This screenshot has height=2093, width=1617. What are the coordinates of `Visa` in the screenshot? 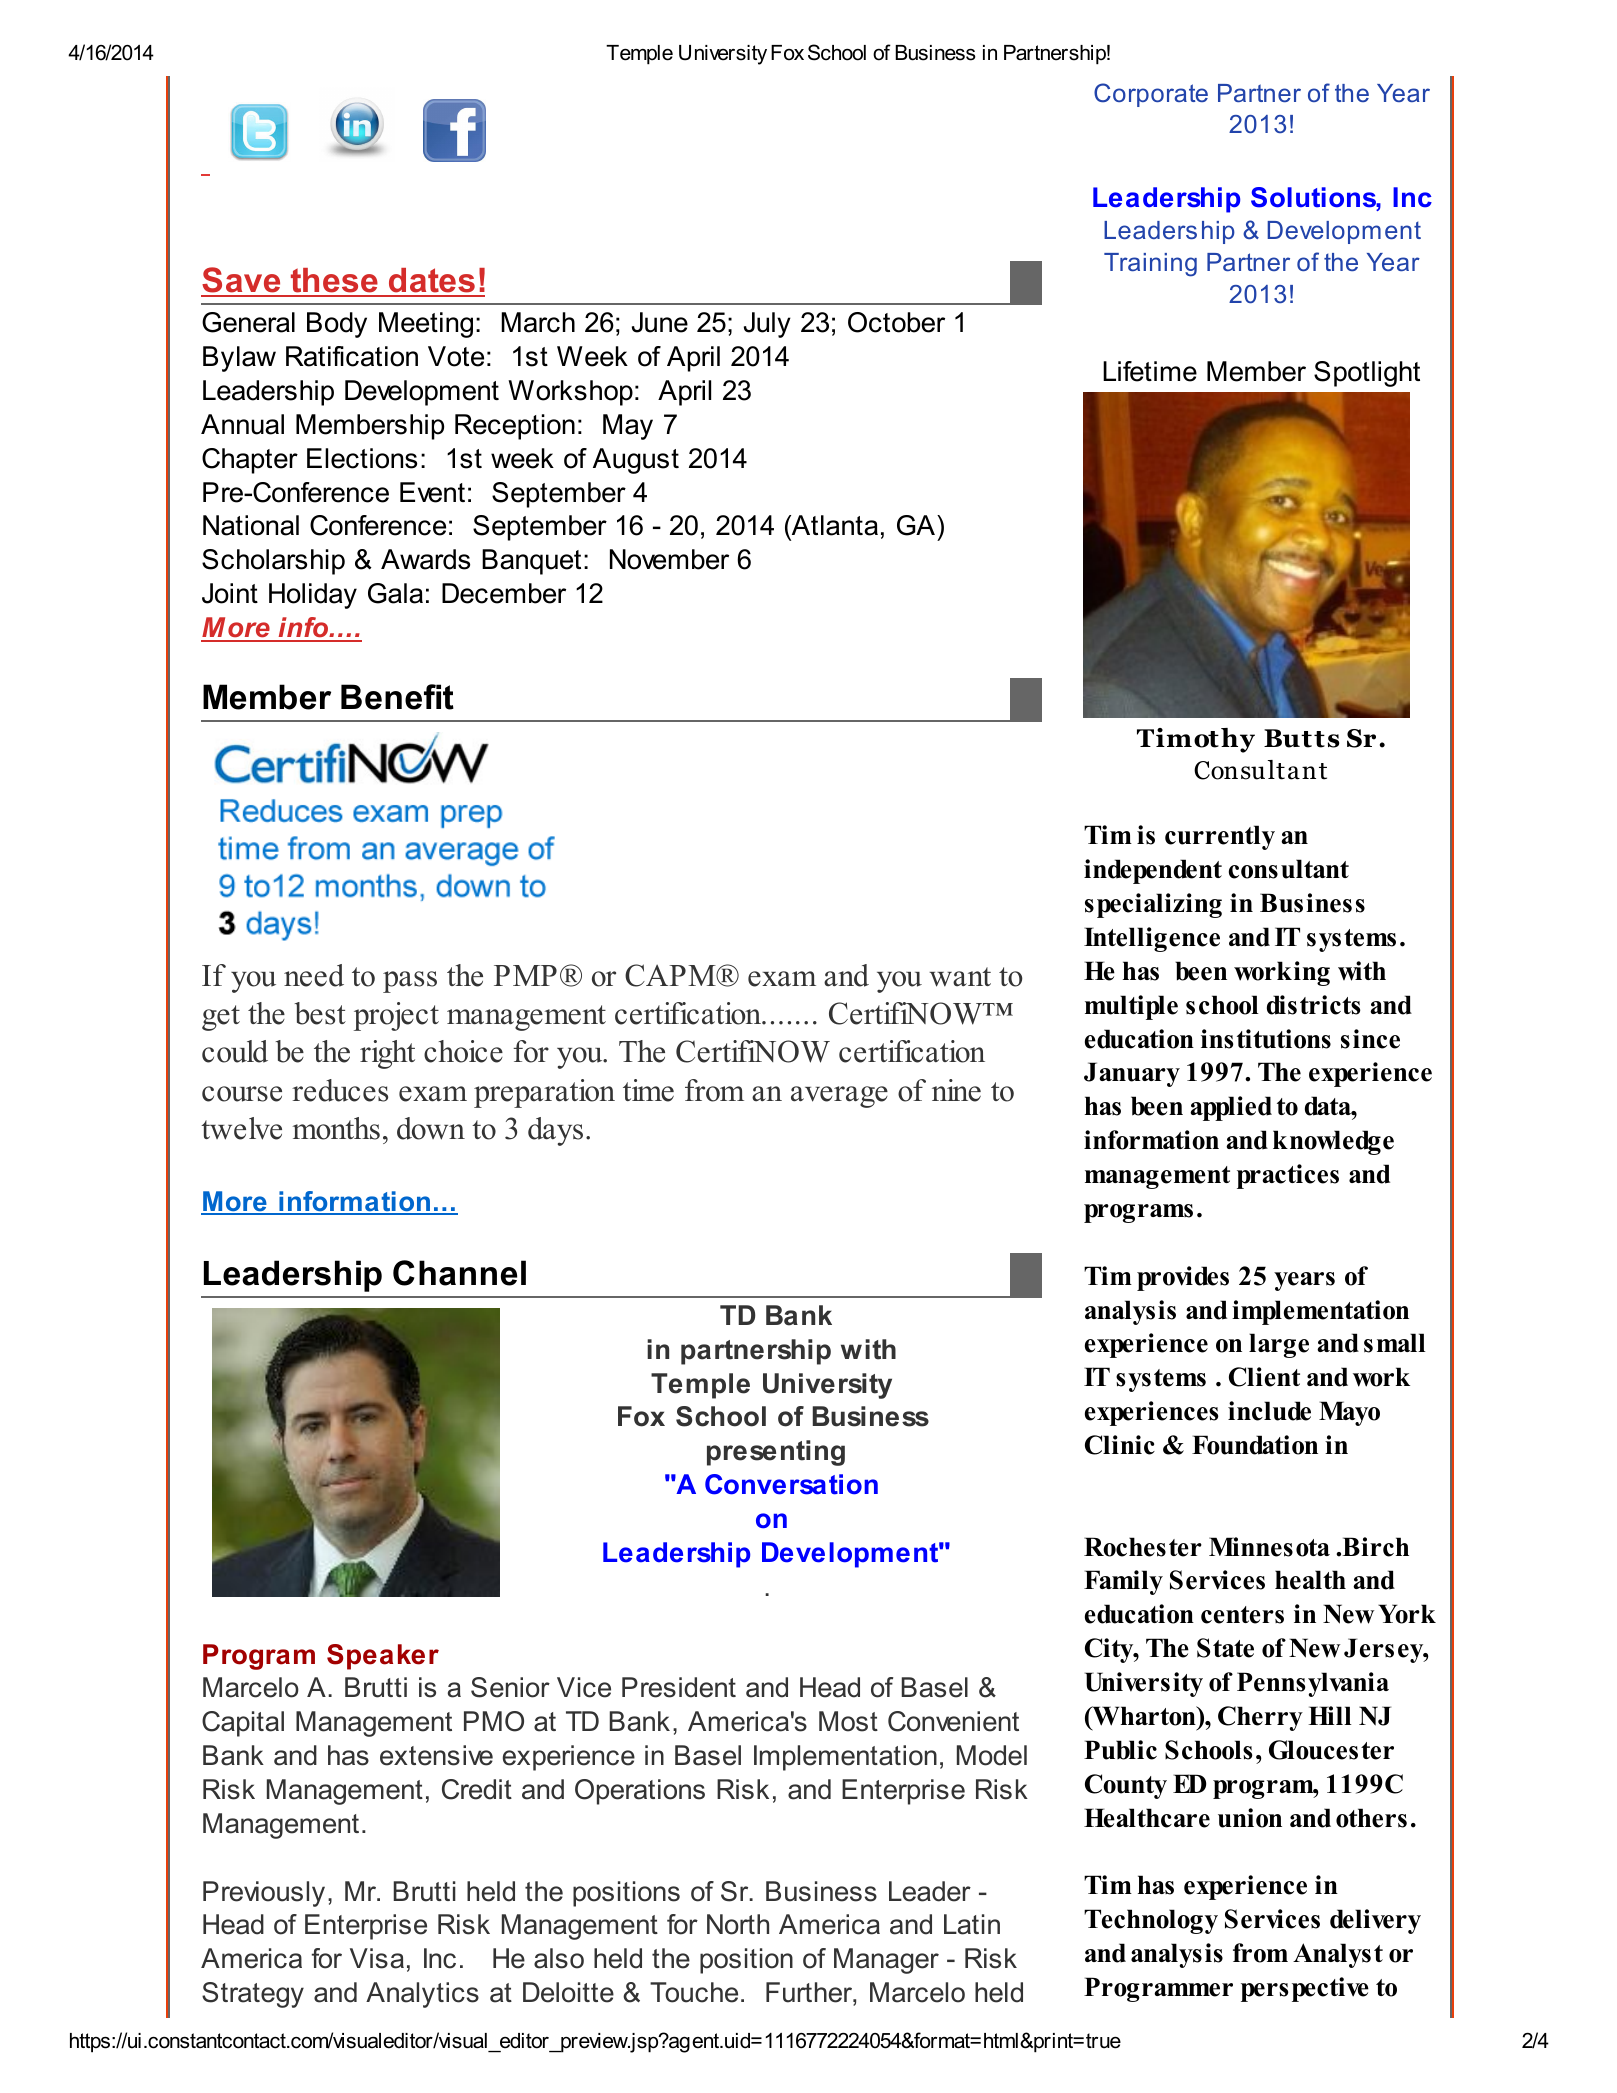 It's located at (377, 1958).
